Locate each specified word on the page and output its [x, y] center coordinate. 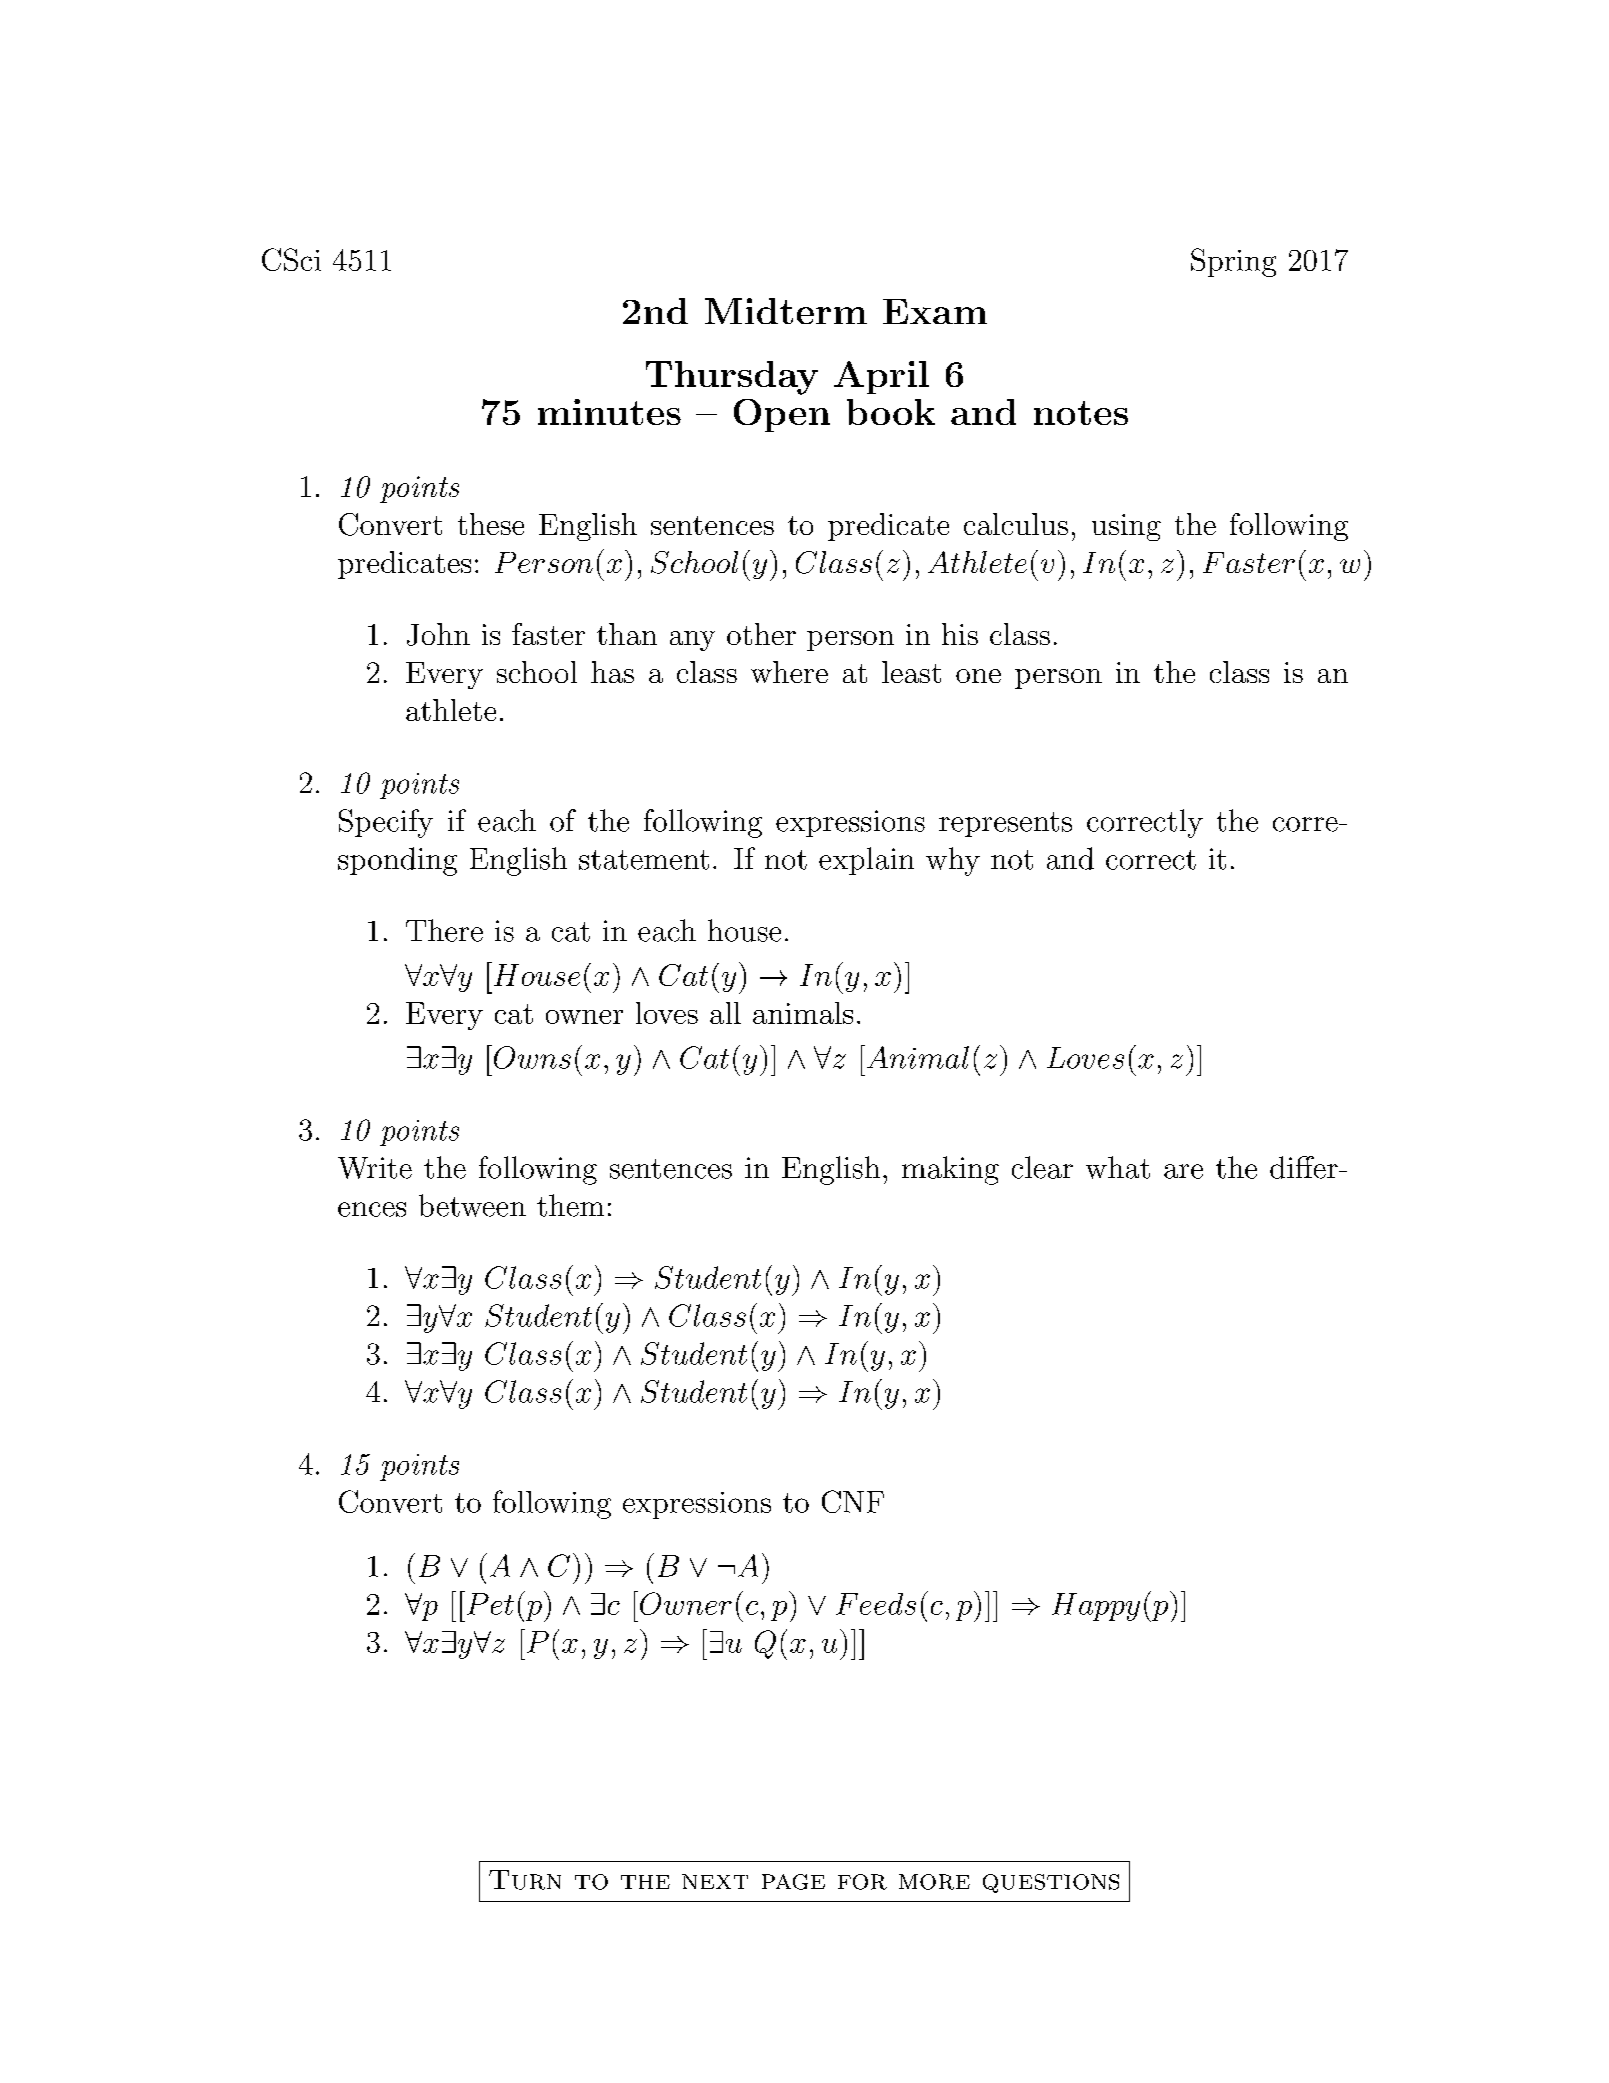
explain [866, 861]
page [793, 1882]
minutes [609, 412]
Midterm [786, 311]
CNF [853, 1501]
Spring [1233, 262]
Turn [525, 1880]
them [570, 1205]
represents [1005, 824]
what [1118, 1167]
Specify [386, 823]
